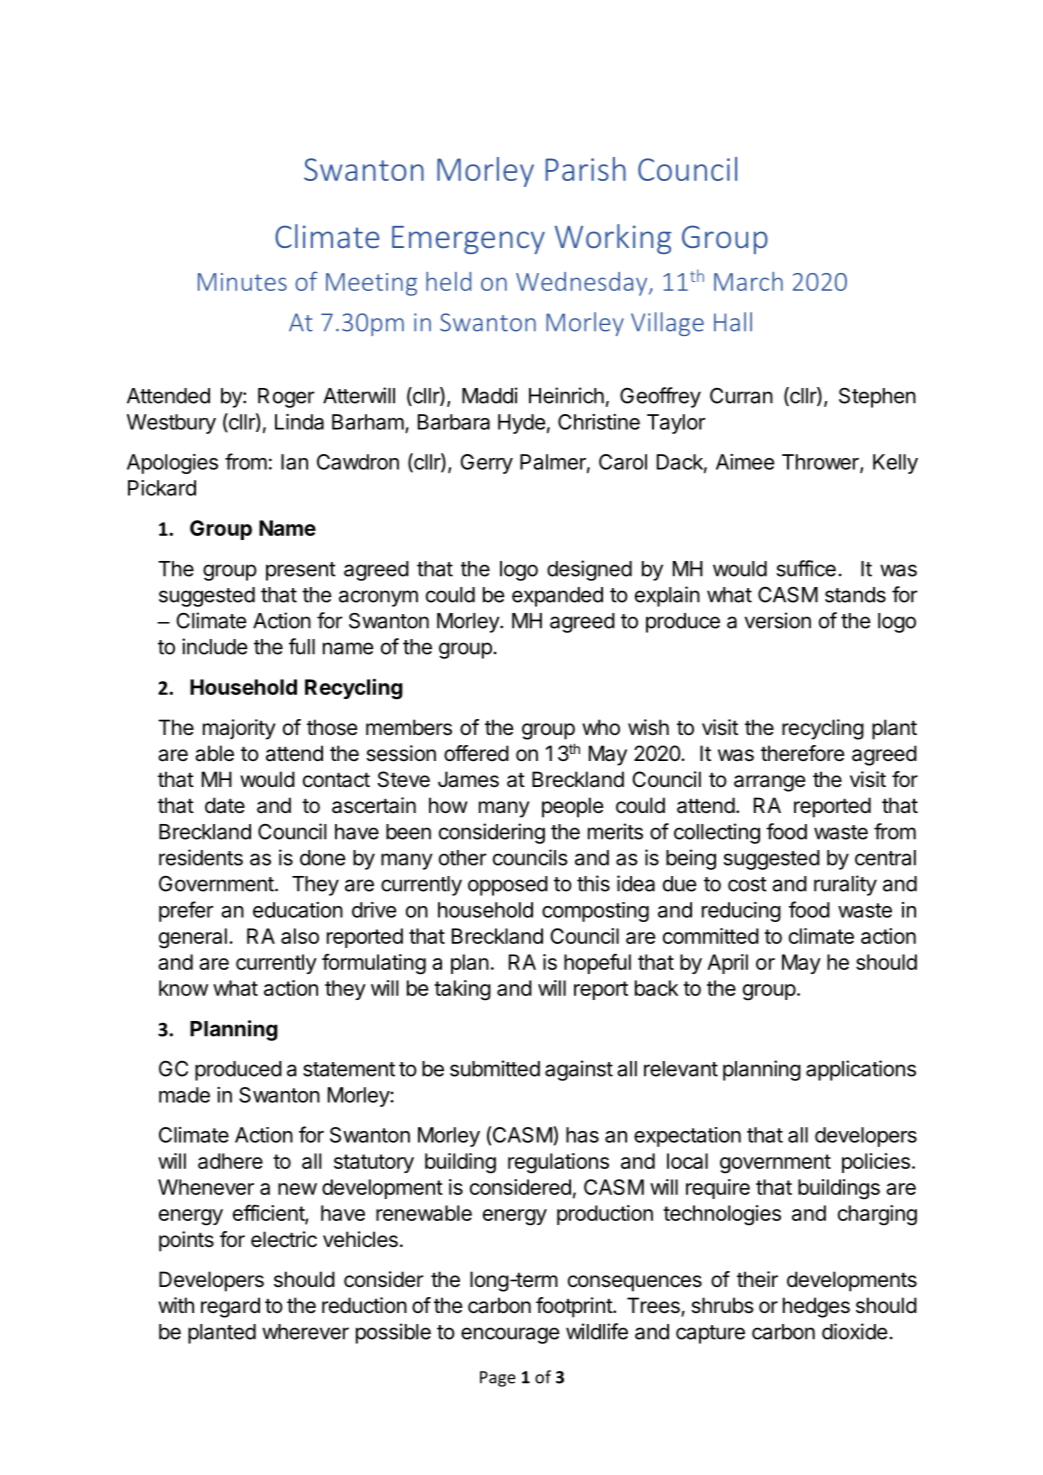 The width and height of the page is (1043, 1475). I want to click on made, so click(184, 1095).
